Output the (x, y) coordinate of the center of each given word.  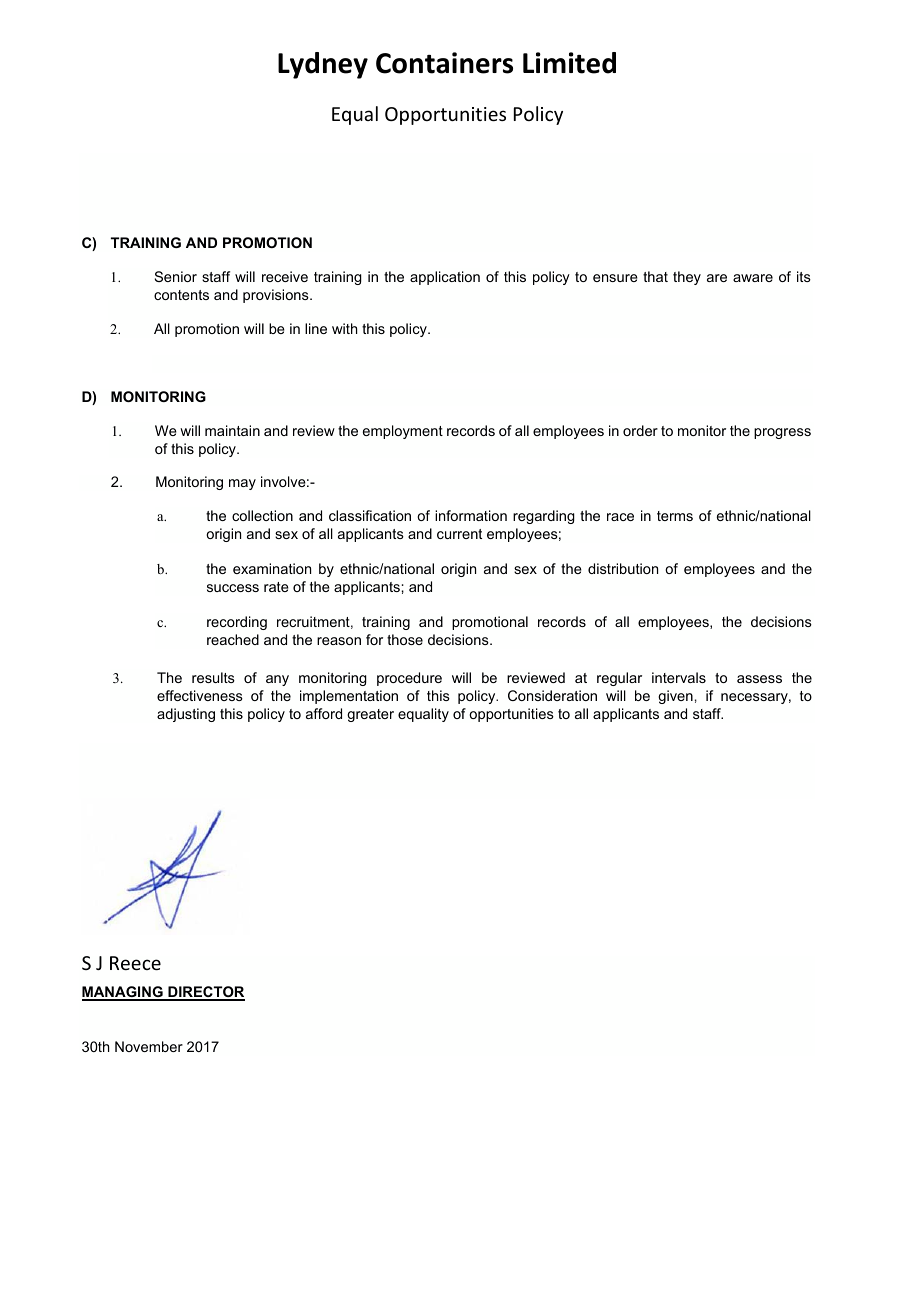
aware (753, 278)
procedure (409, 679)
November (149, 1046)
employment (403, 432)
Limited (569, 63)
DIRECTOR (205, 993)
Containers (444, 63)
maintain (232, 430)
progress (782, 433)
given (675, 697)
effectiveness (200, 695)
